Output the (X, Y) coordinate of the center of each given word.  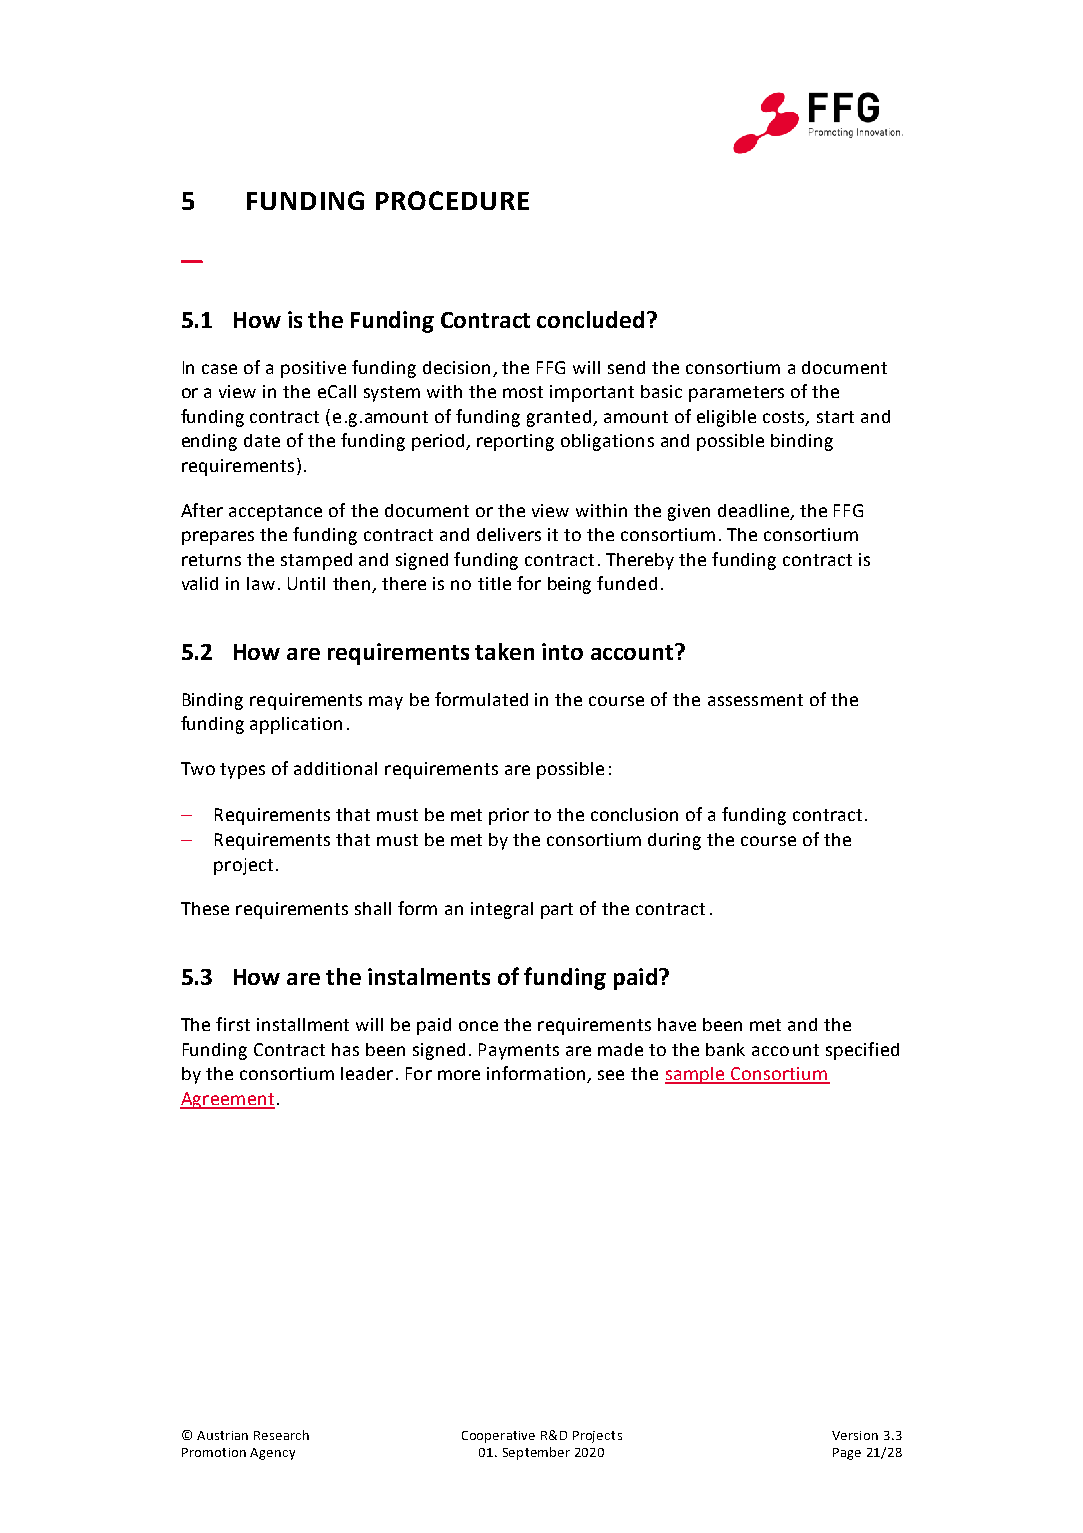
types (242, 771)
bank (725, 1049)
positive (313, 369)
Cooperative (498, 1437)
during (674, 841)
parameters (736, 394)
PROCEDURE (452, 200)
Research (281, 1435)
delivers (509, 534)
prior (509, 816)
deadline (753, 510)
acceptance (275, 513)
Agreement (227, 1100)
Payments (519, 1051)
